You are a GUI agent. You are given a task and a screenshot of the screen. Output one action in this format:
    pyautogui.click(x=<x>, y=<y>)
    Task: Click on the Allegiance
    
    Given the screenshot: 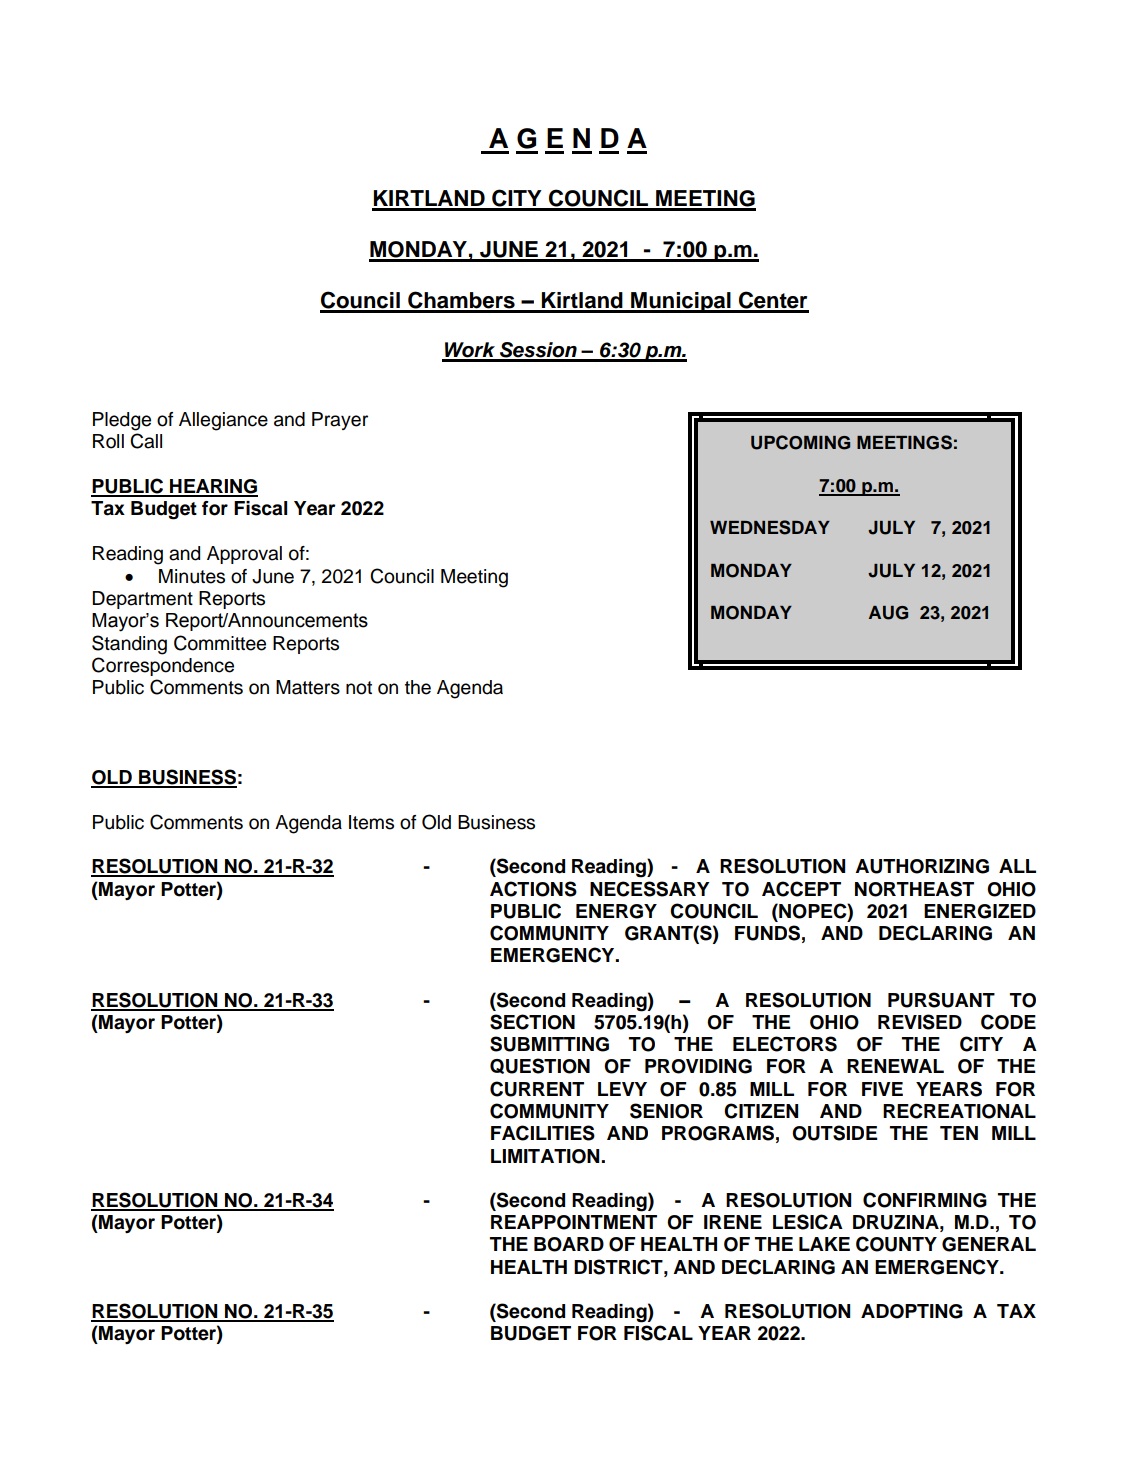 What is the action you would take?
    pyautogui.click(x=223, y=421)
